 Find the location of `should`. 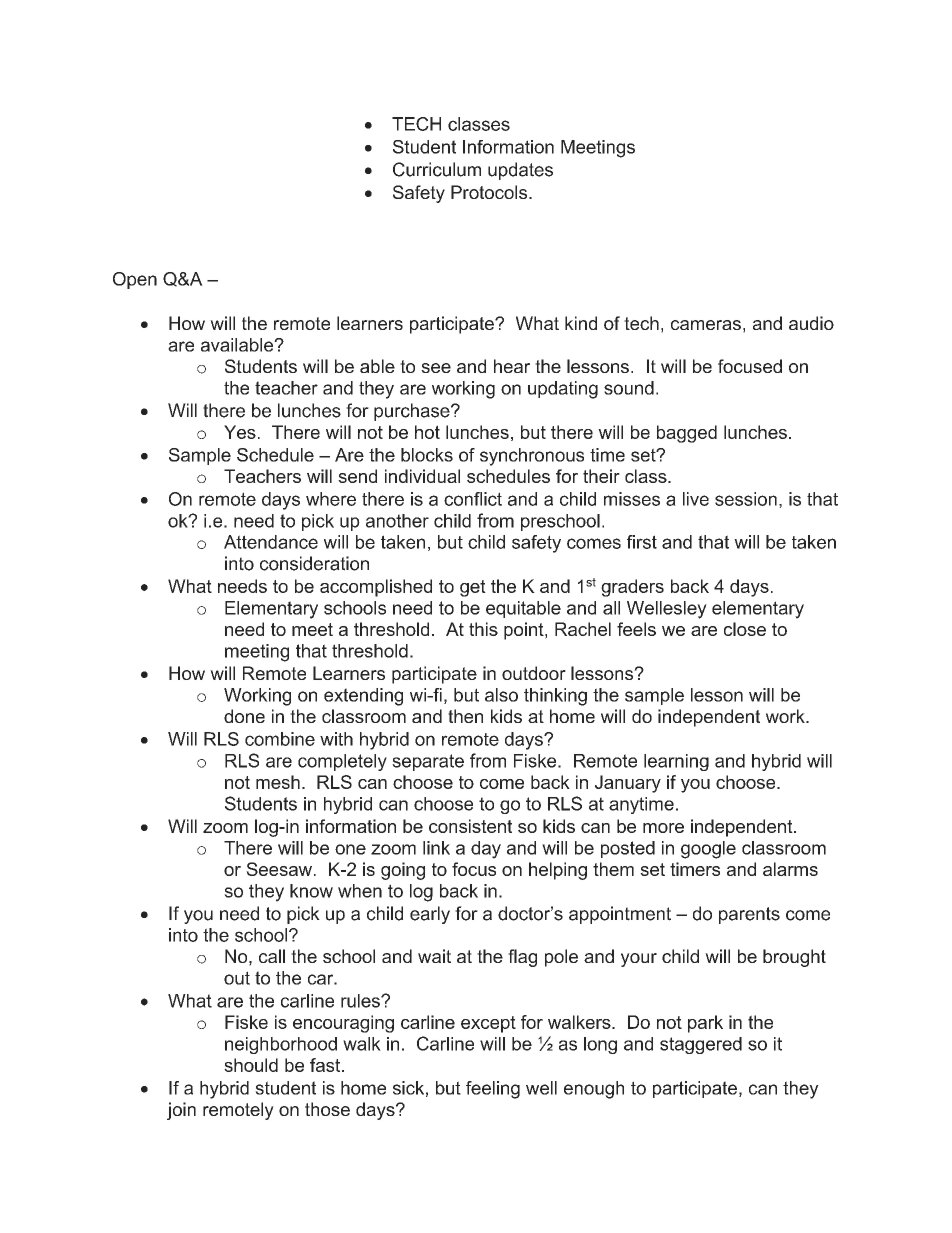

should is located at coordinates (251, 1065).
